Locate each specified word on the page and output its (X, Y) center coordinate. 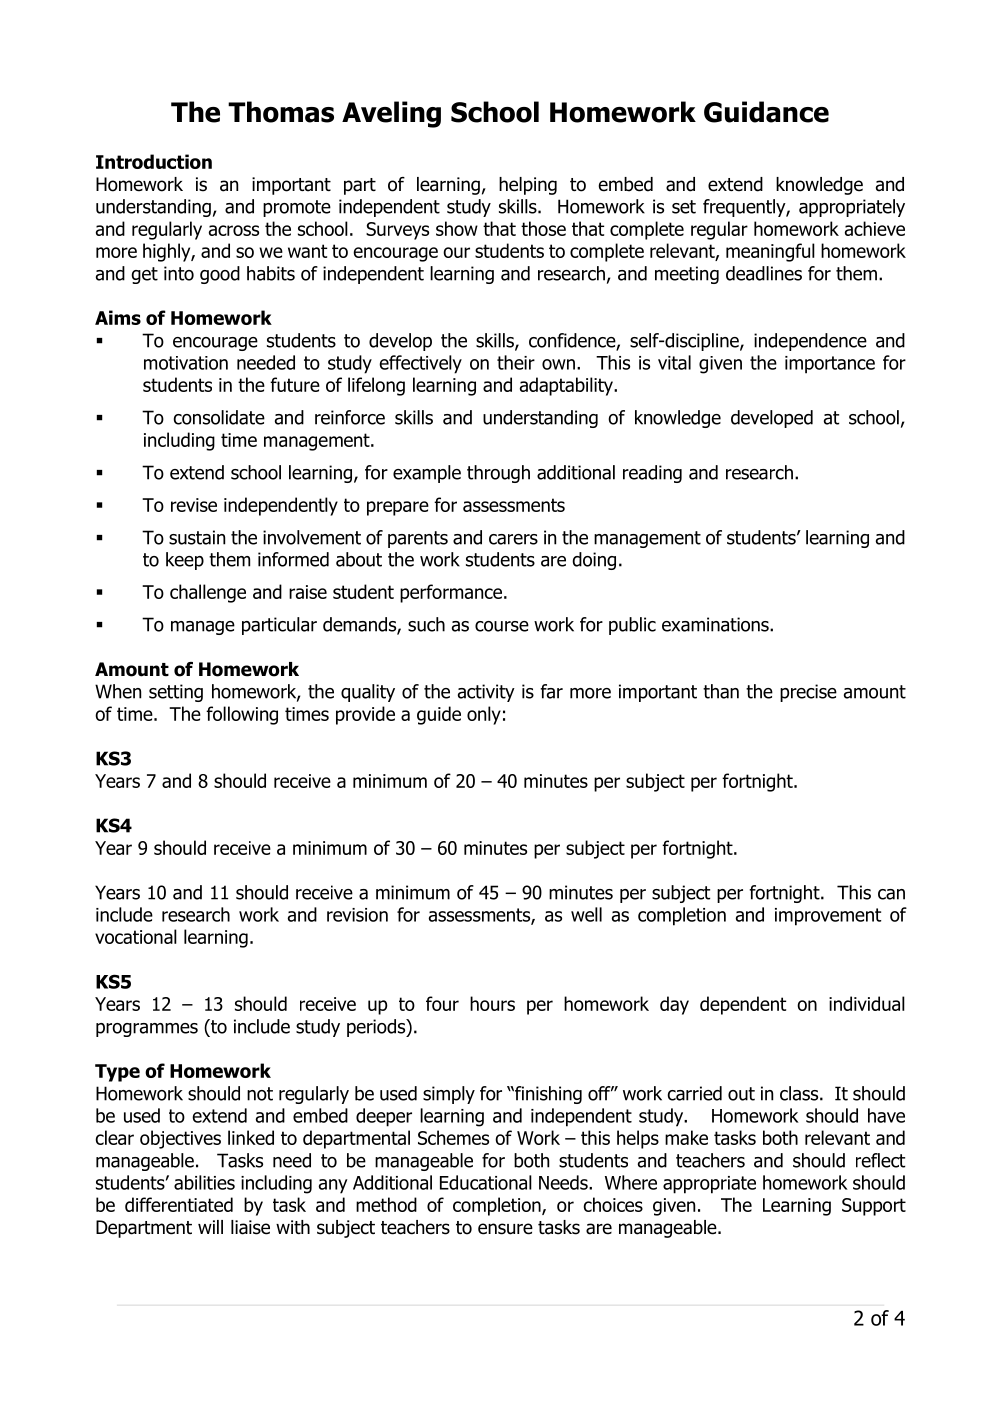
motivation (186, 363)
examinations (716, 624)
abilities (204, 1182)
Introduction (154, 161)
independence (810, 342)
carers (513, 539)
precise (808, 693)
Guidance (766, 112)
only (484, 715)
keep (185, 561)
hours (492, 1003)
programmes (147, 1030)
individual (867, 1003)
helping (528, 186)
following (242, 715)
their (516, 362)
